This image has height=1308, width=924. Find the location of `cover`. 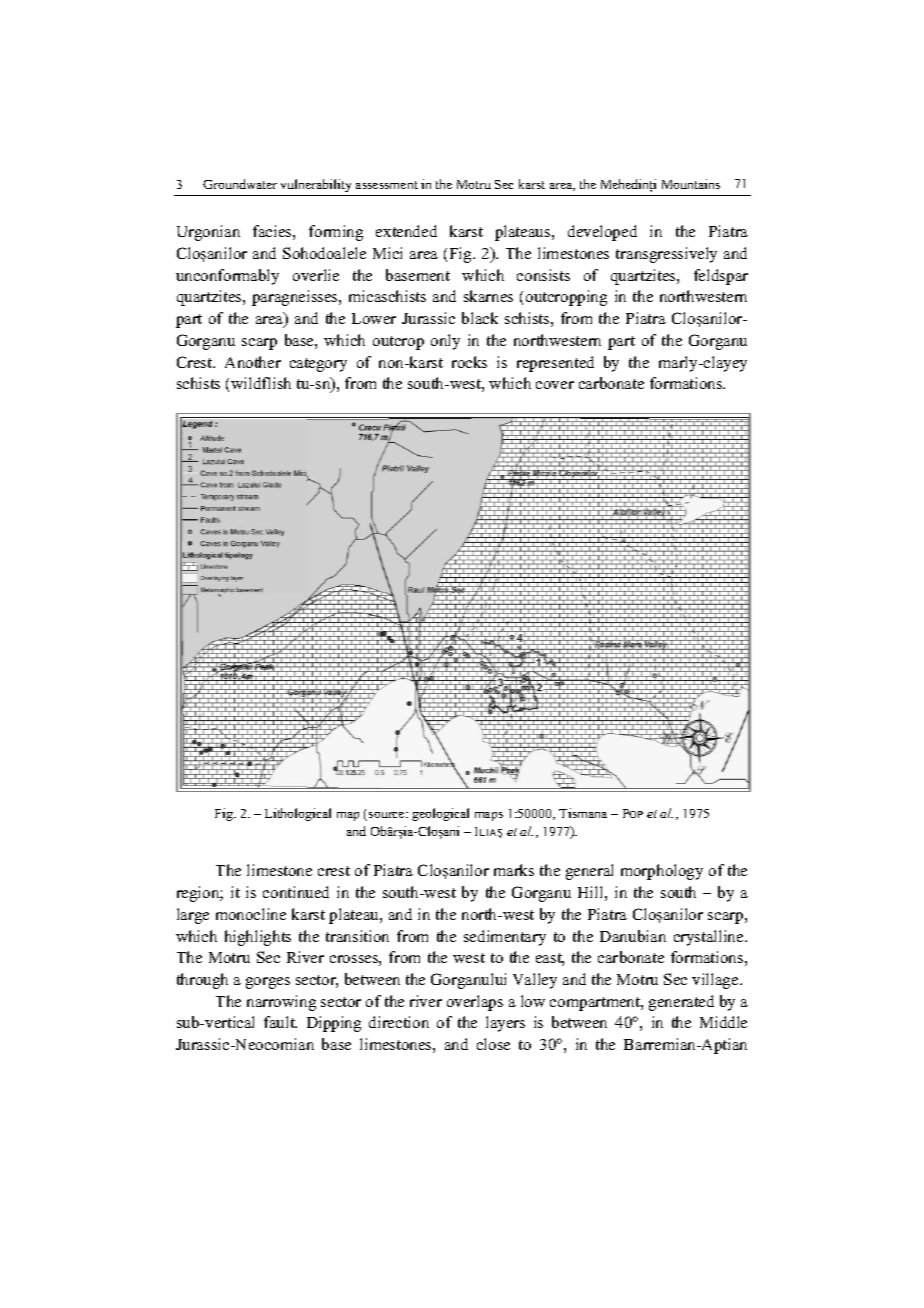

cover is located at coordinates (555, 385).
